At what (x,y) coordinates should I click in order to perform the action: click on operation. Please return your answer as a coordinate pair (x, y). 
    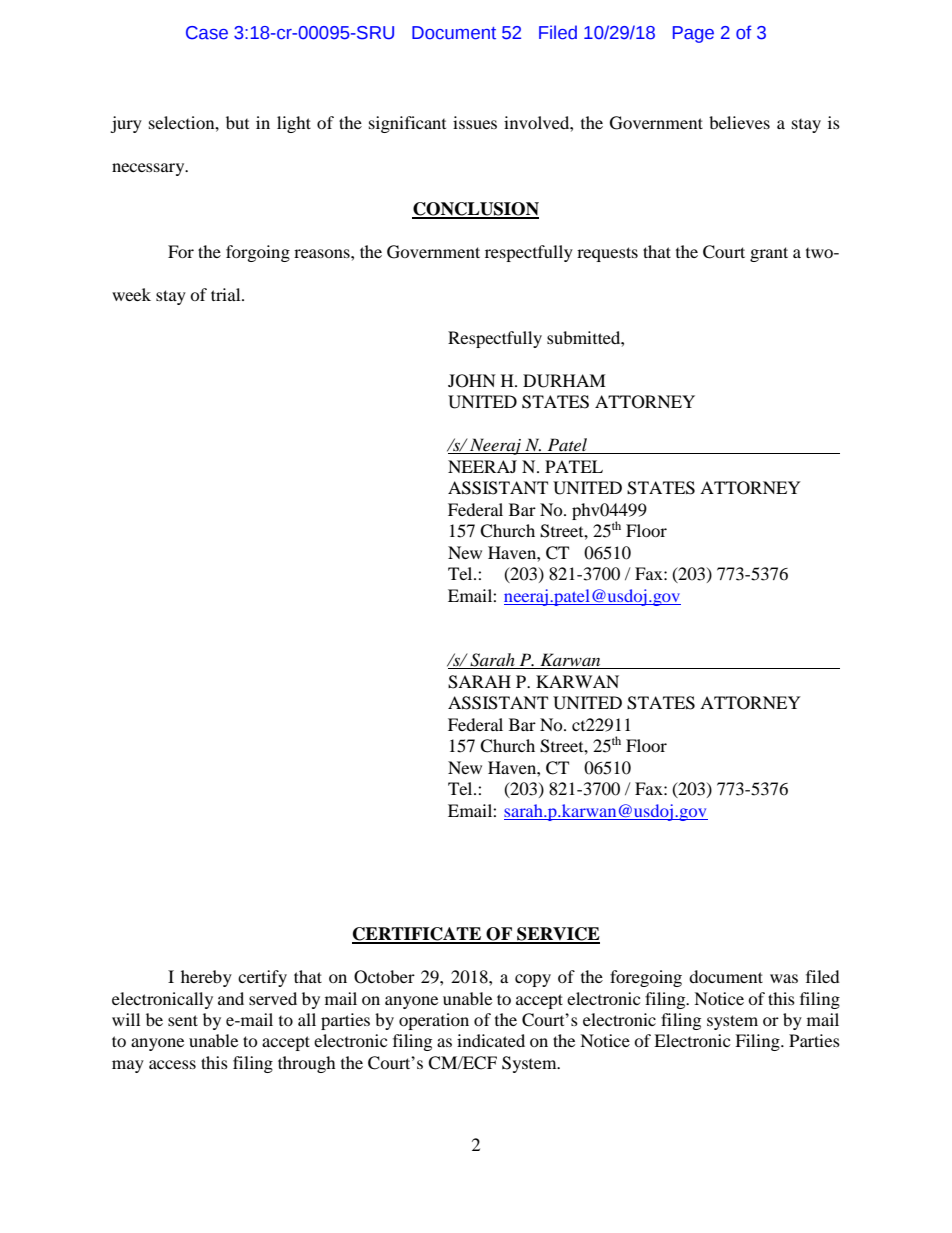
    Looking at the image, I should click on (434, 1021).
